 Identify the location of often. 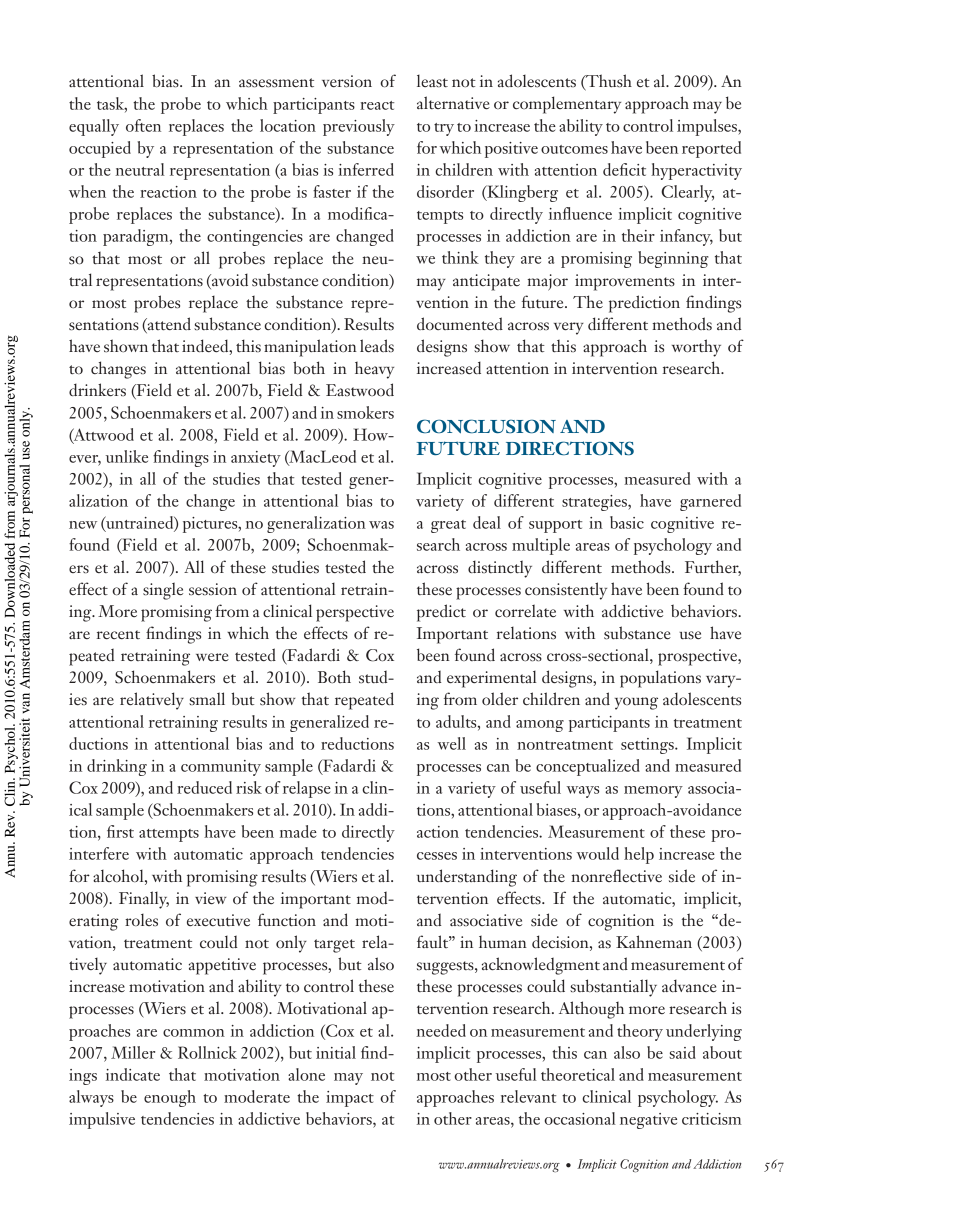
(143, 125).
